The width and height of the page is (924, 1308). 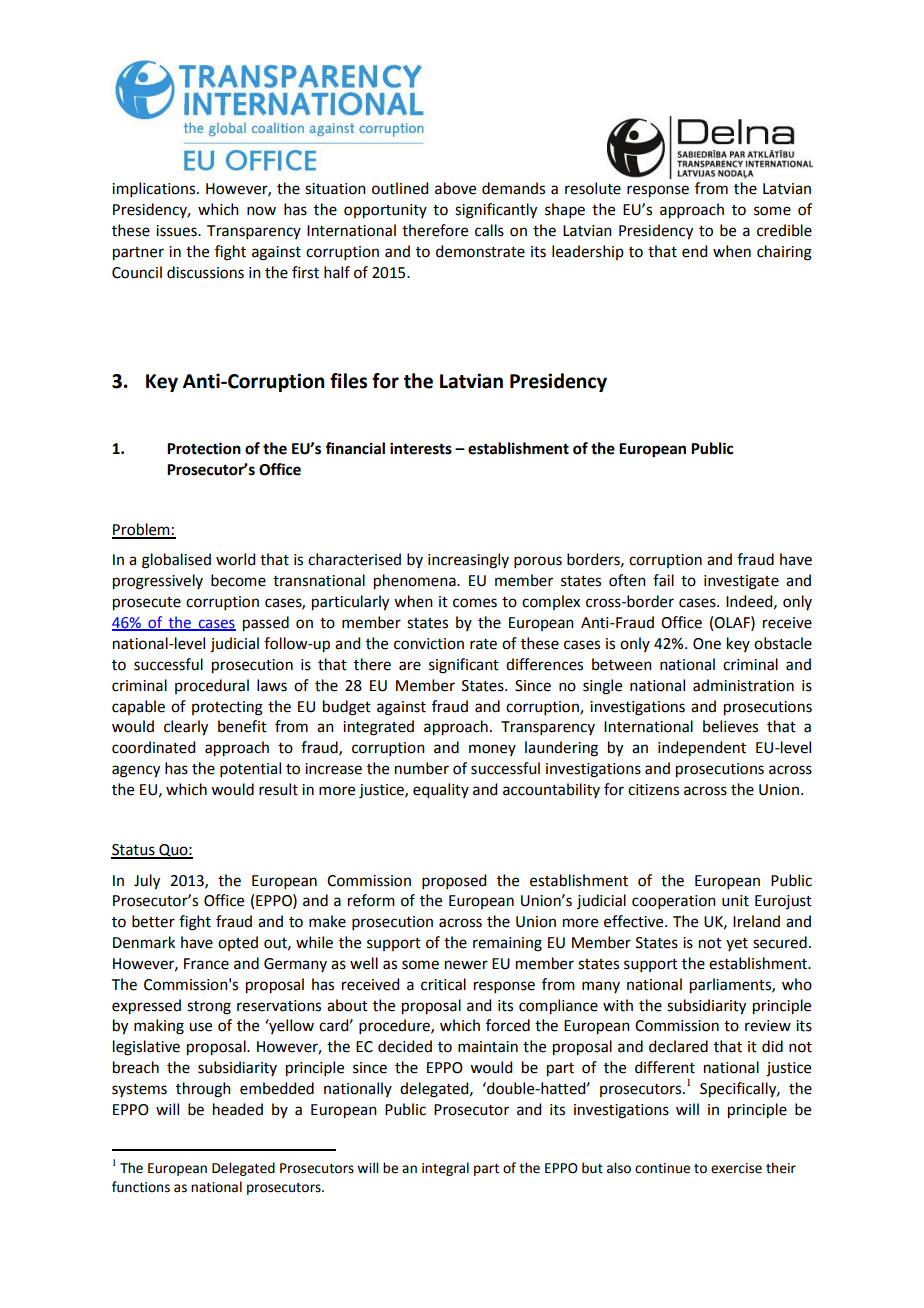 What do you see at coordinates (238, 1109) in the page?
I see `headed` at bounding box center [238, 1109].
